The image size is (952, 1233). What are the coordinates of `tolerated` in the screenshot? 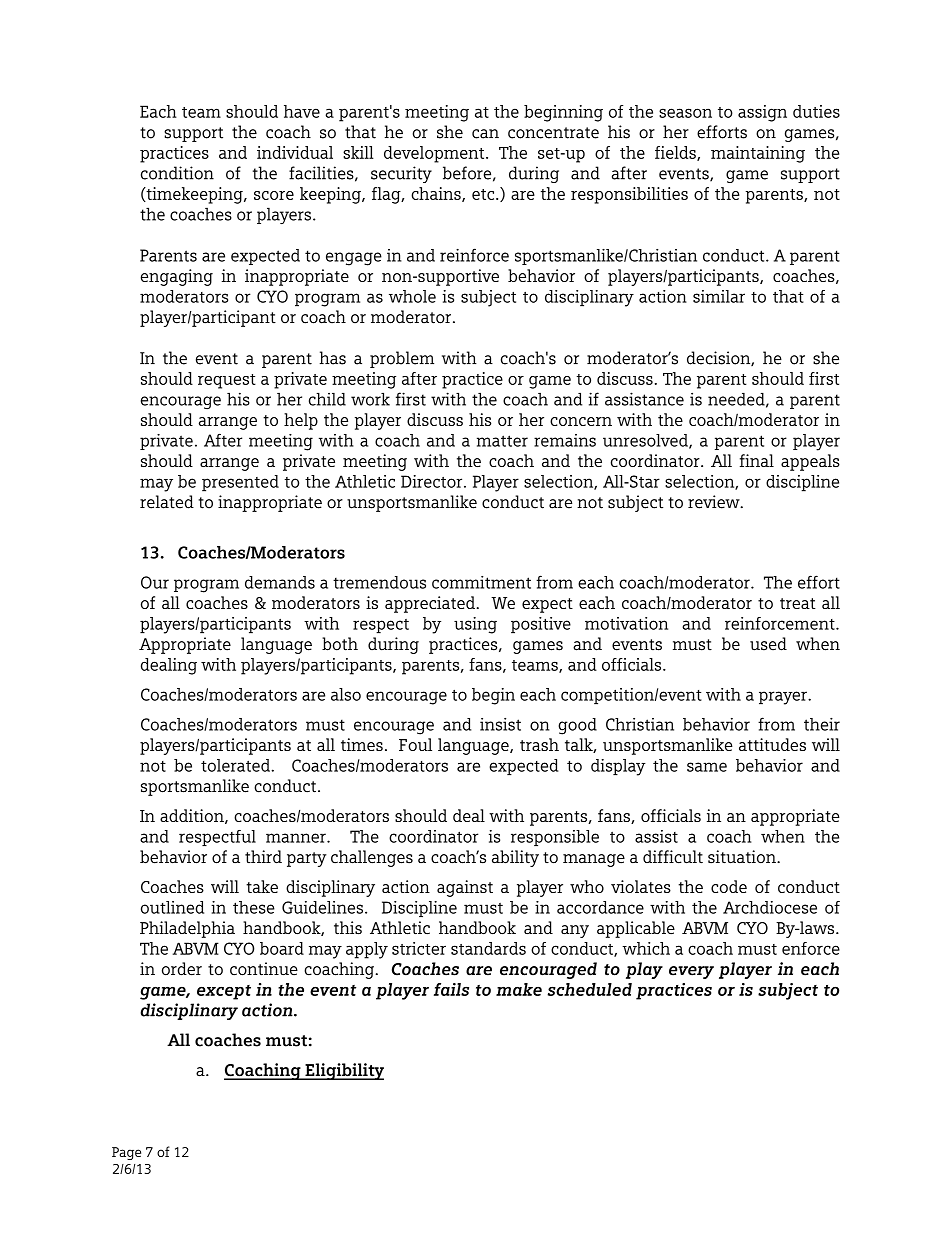 It's located at (236, 765).
